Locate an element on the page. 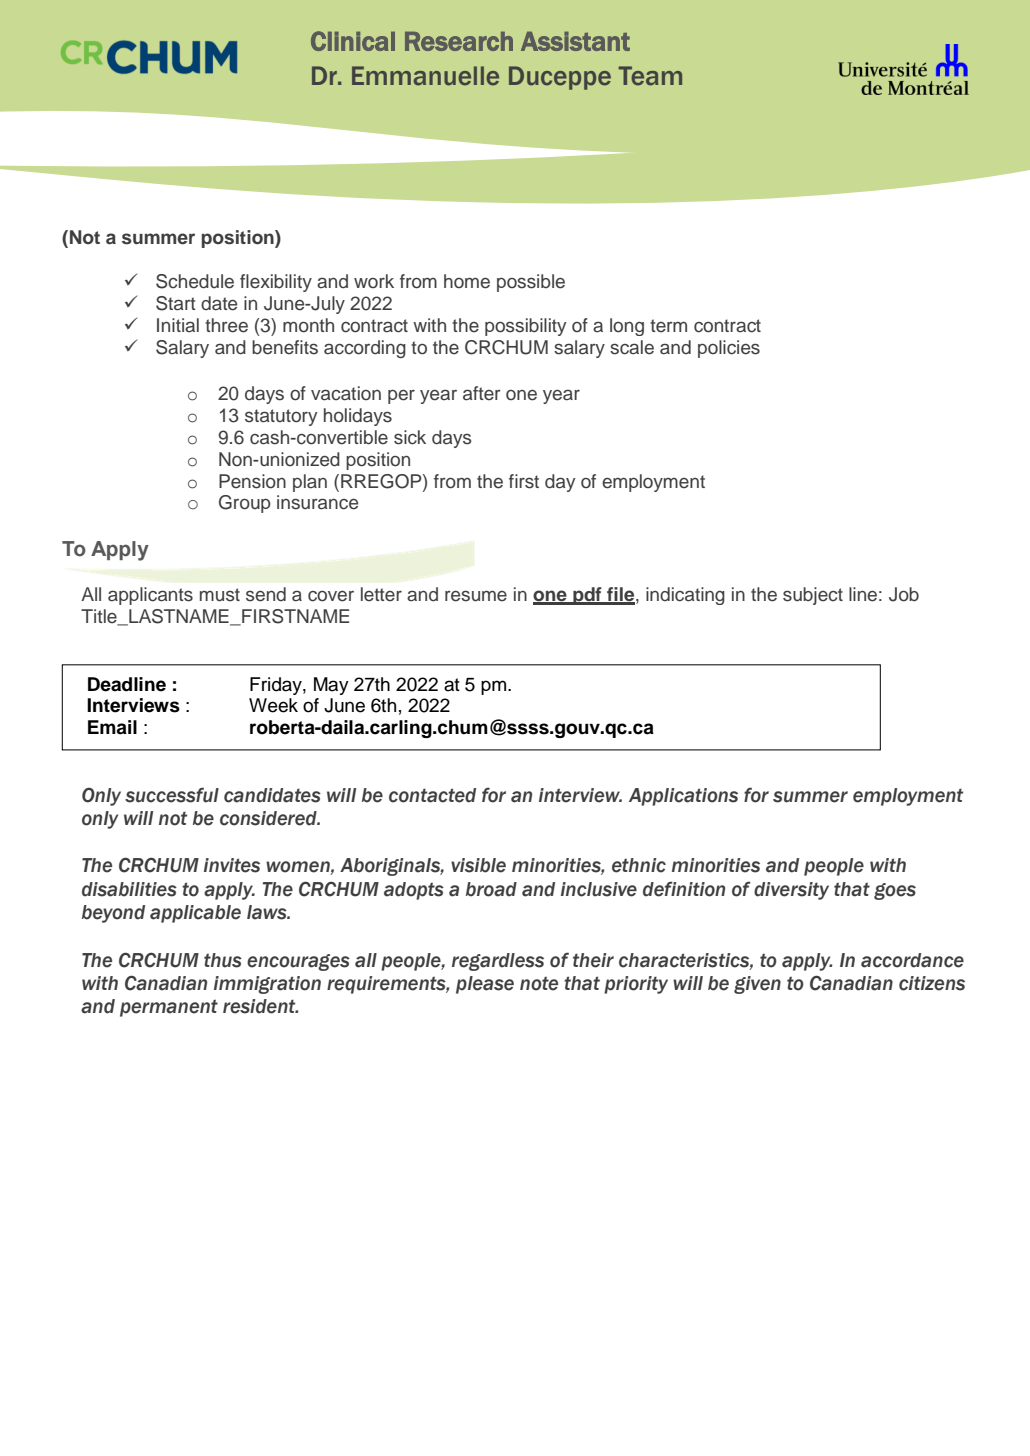  successful is located at coordinates (172, 795).
